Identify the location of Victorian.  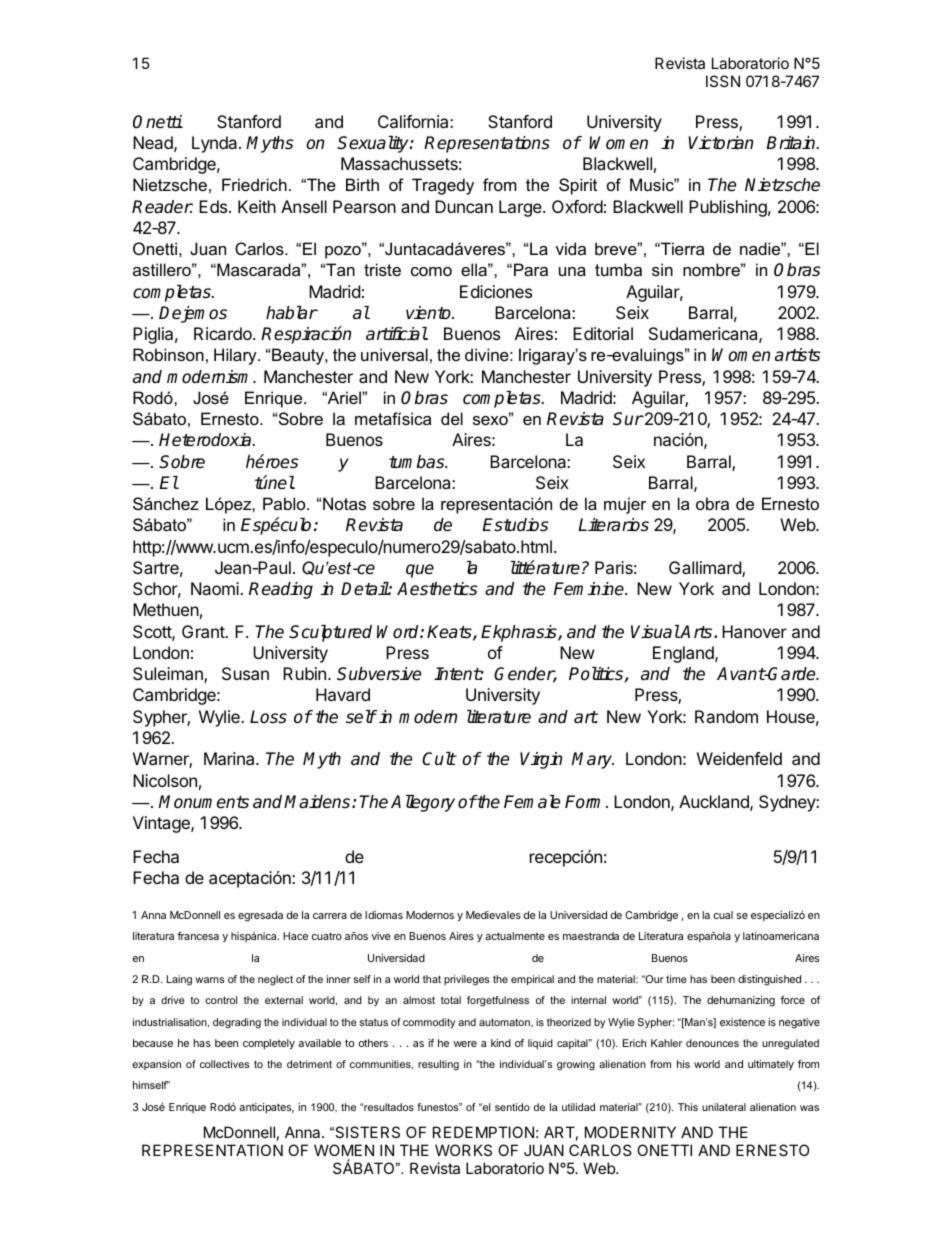
(720, 143).
